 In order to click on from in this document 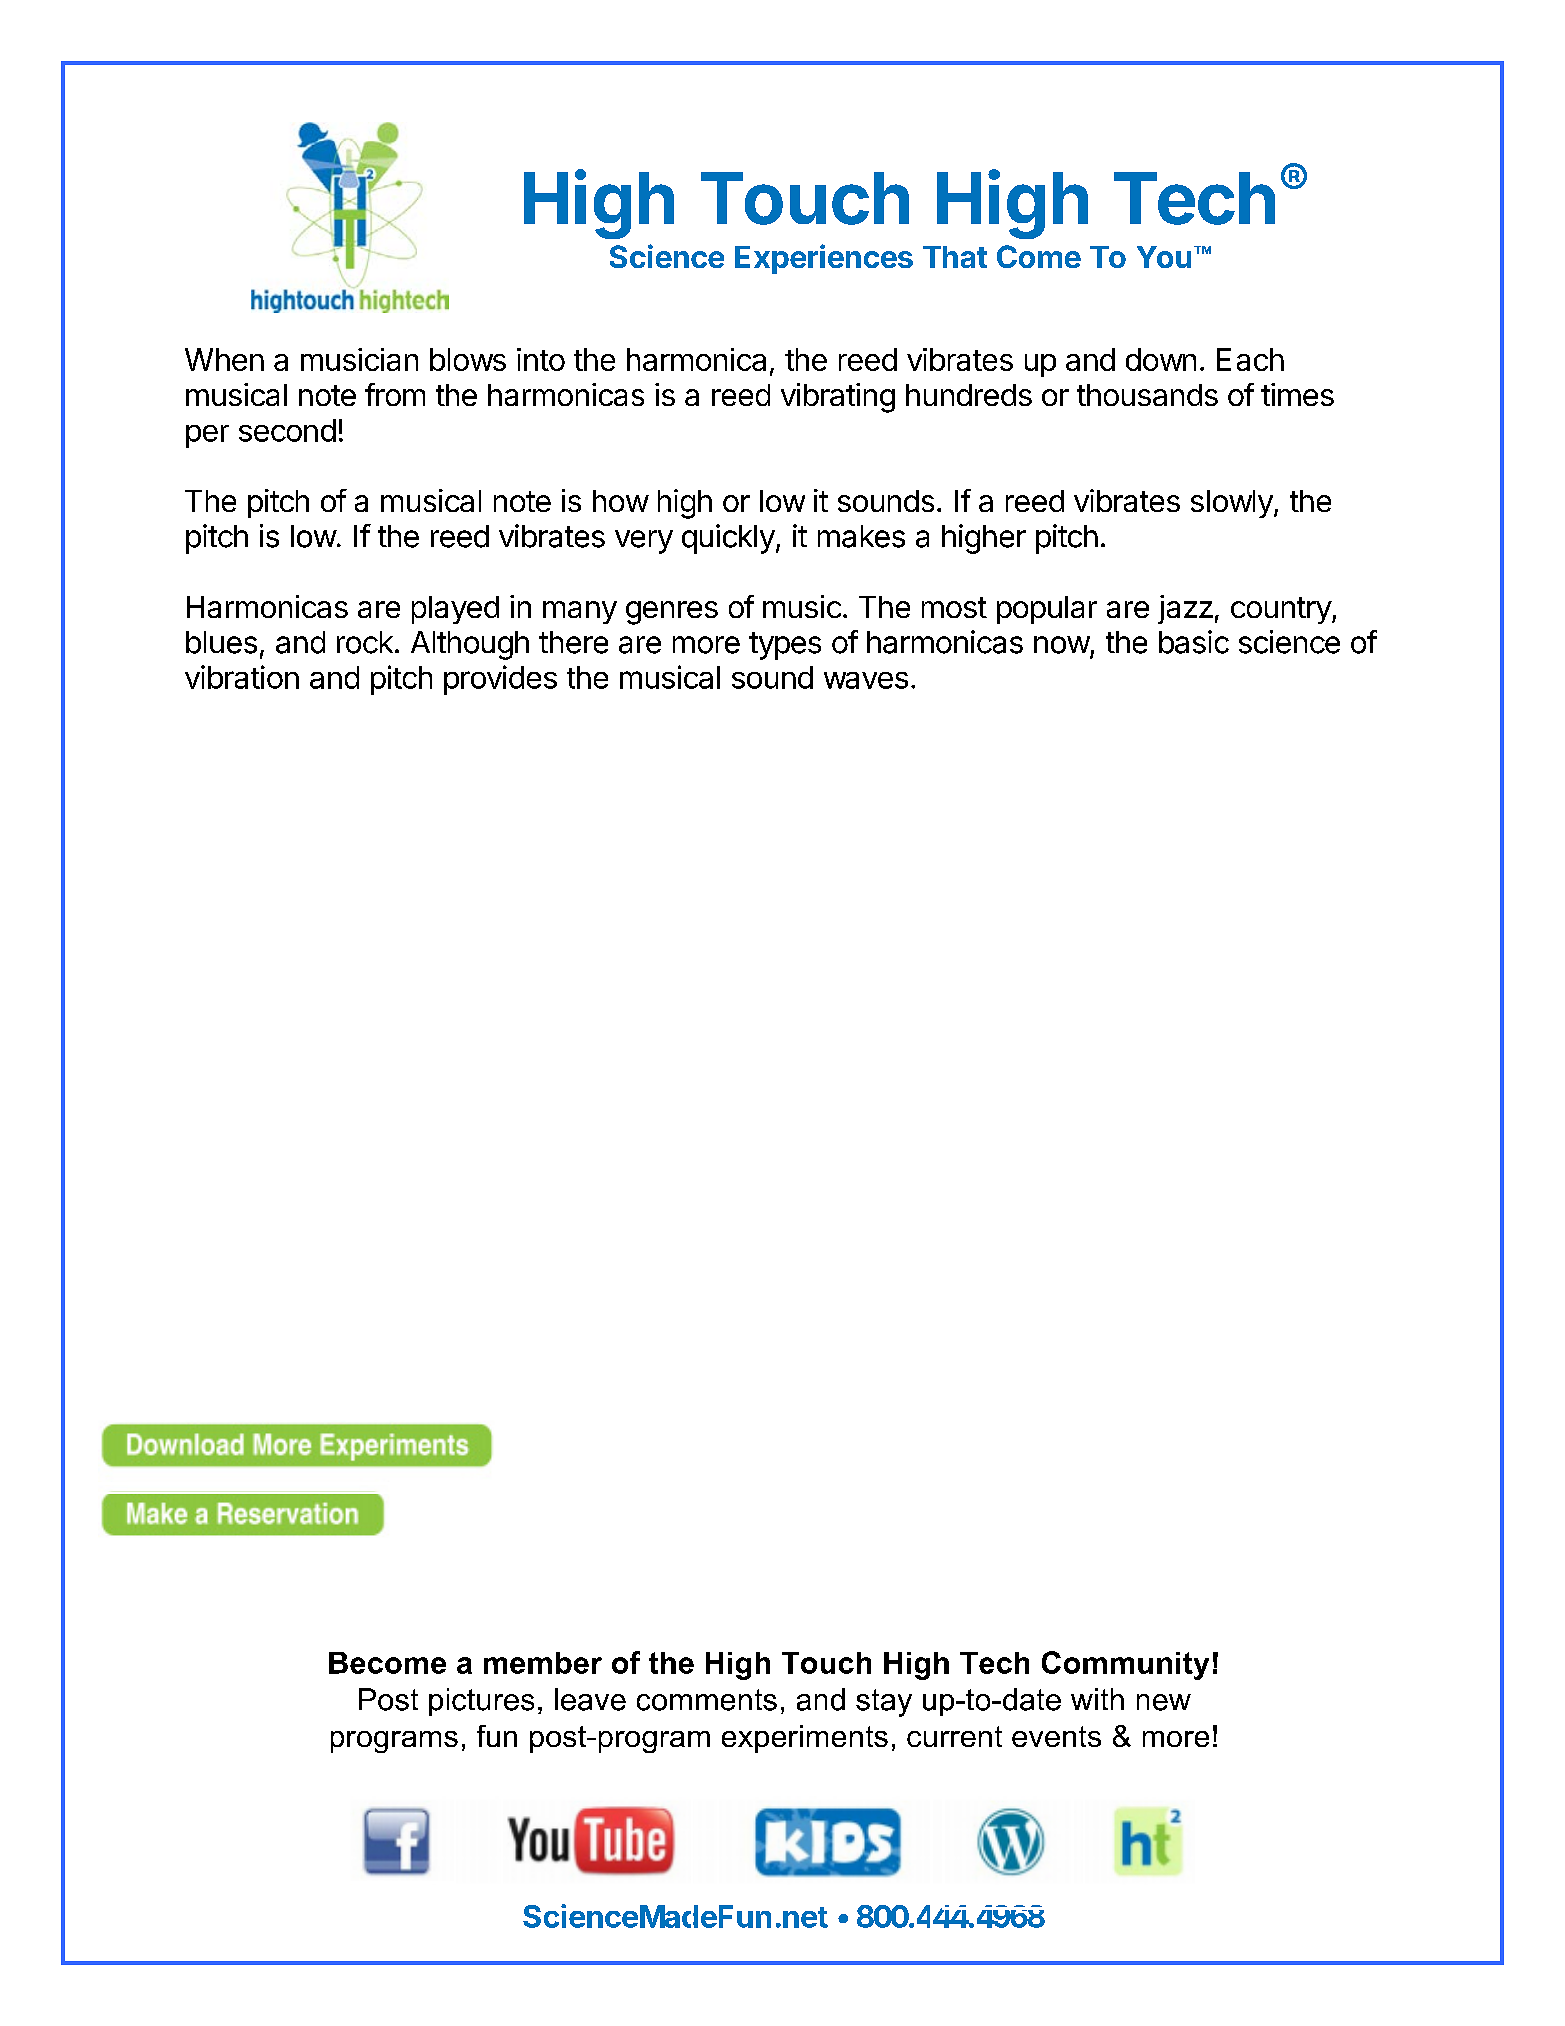, I will do `click(395, 394)`.
